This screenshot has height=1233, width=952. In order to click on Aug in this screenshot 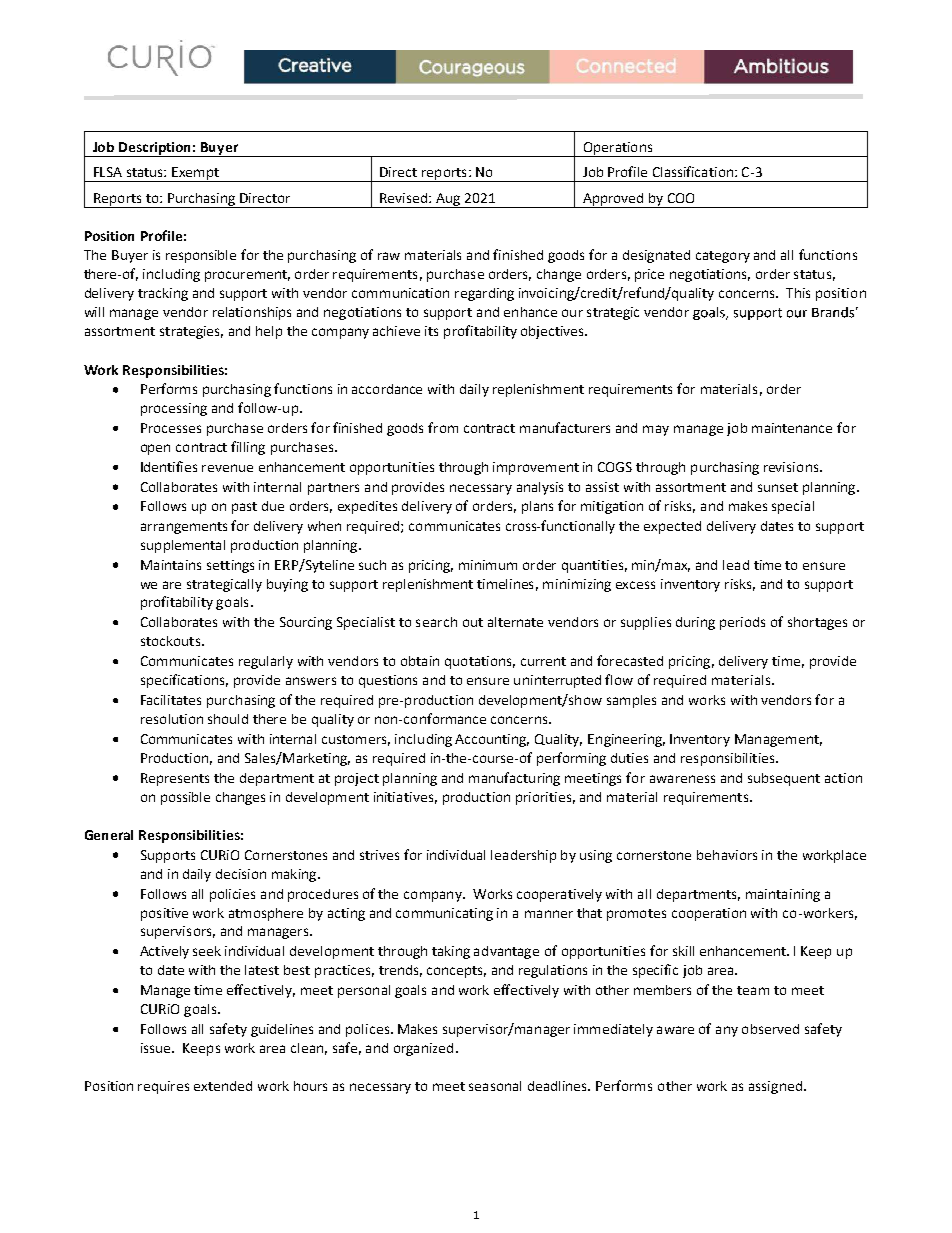, I will do `click(448, 200)`.
